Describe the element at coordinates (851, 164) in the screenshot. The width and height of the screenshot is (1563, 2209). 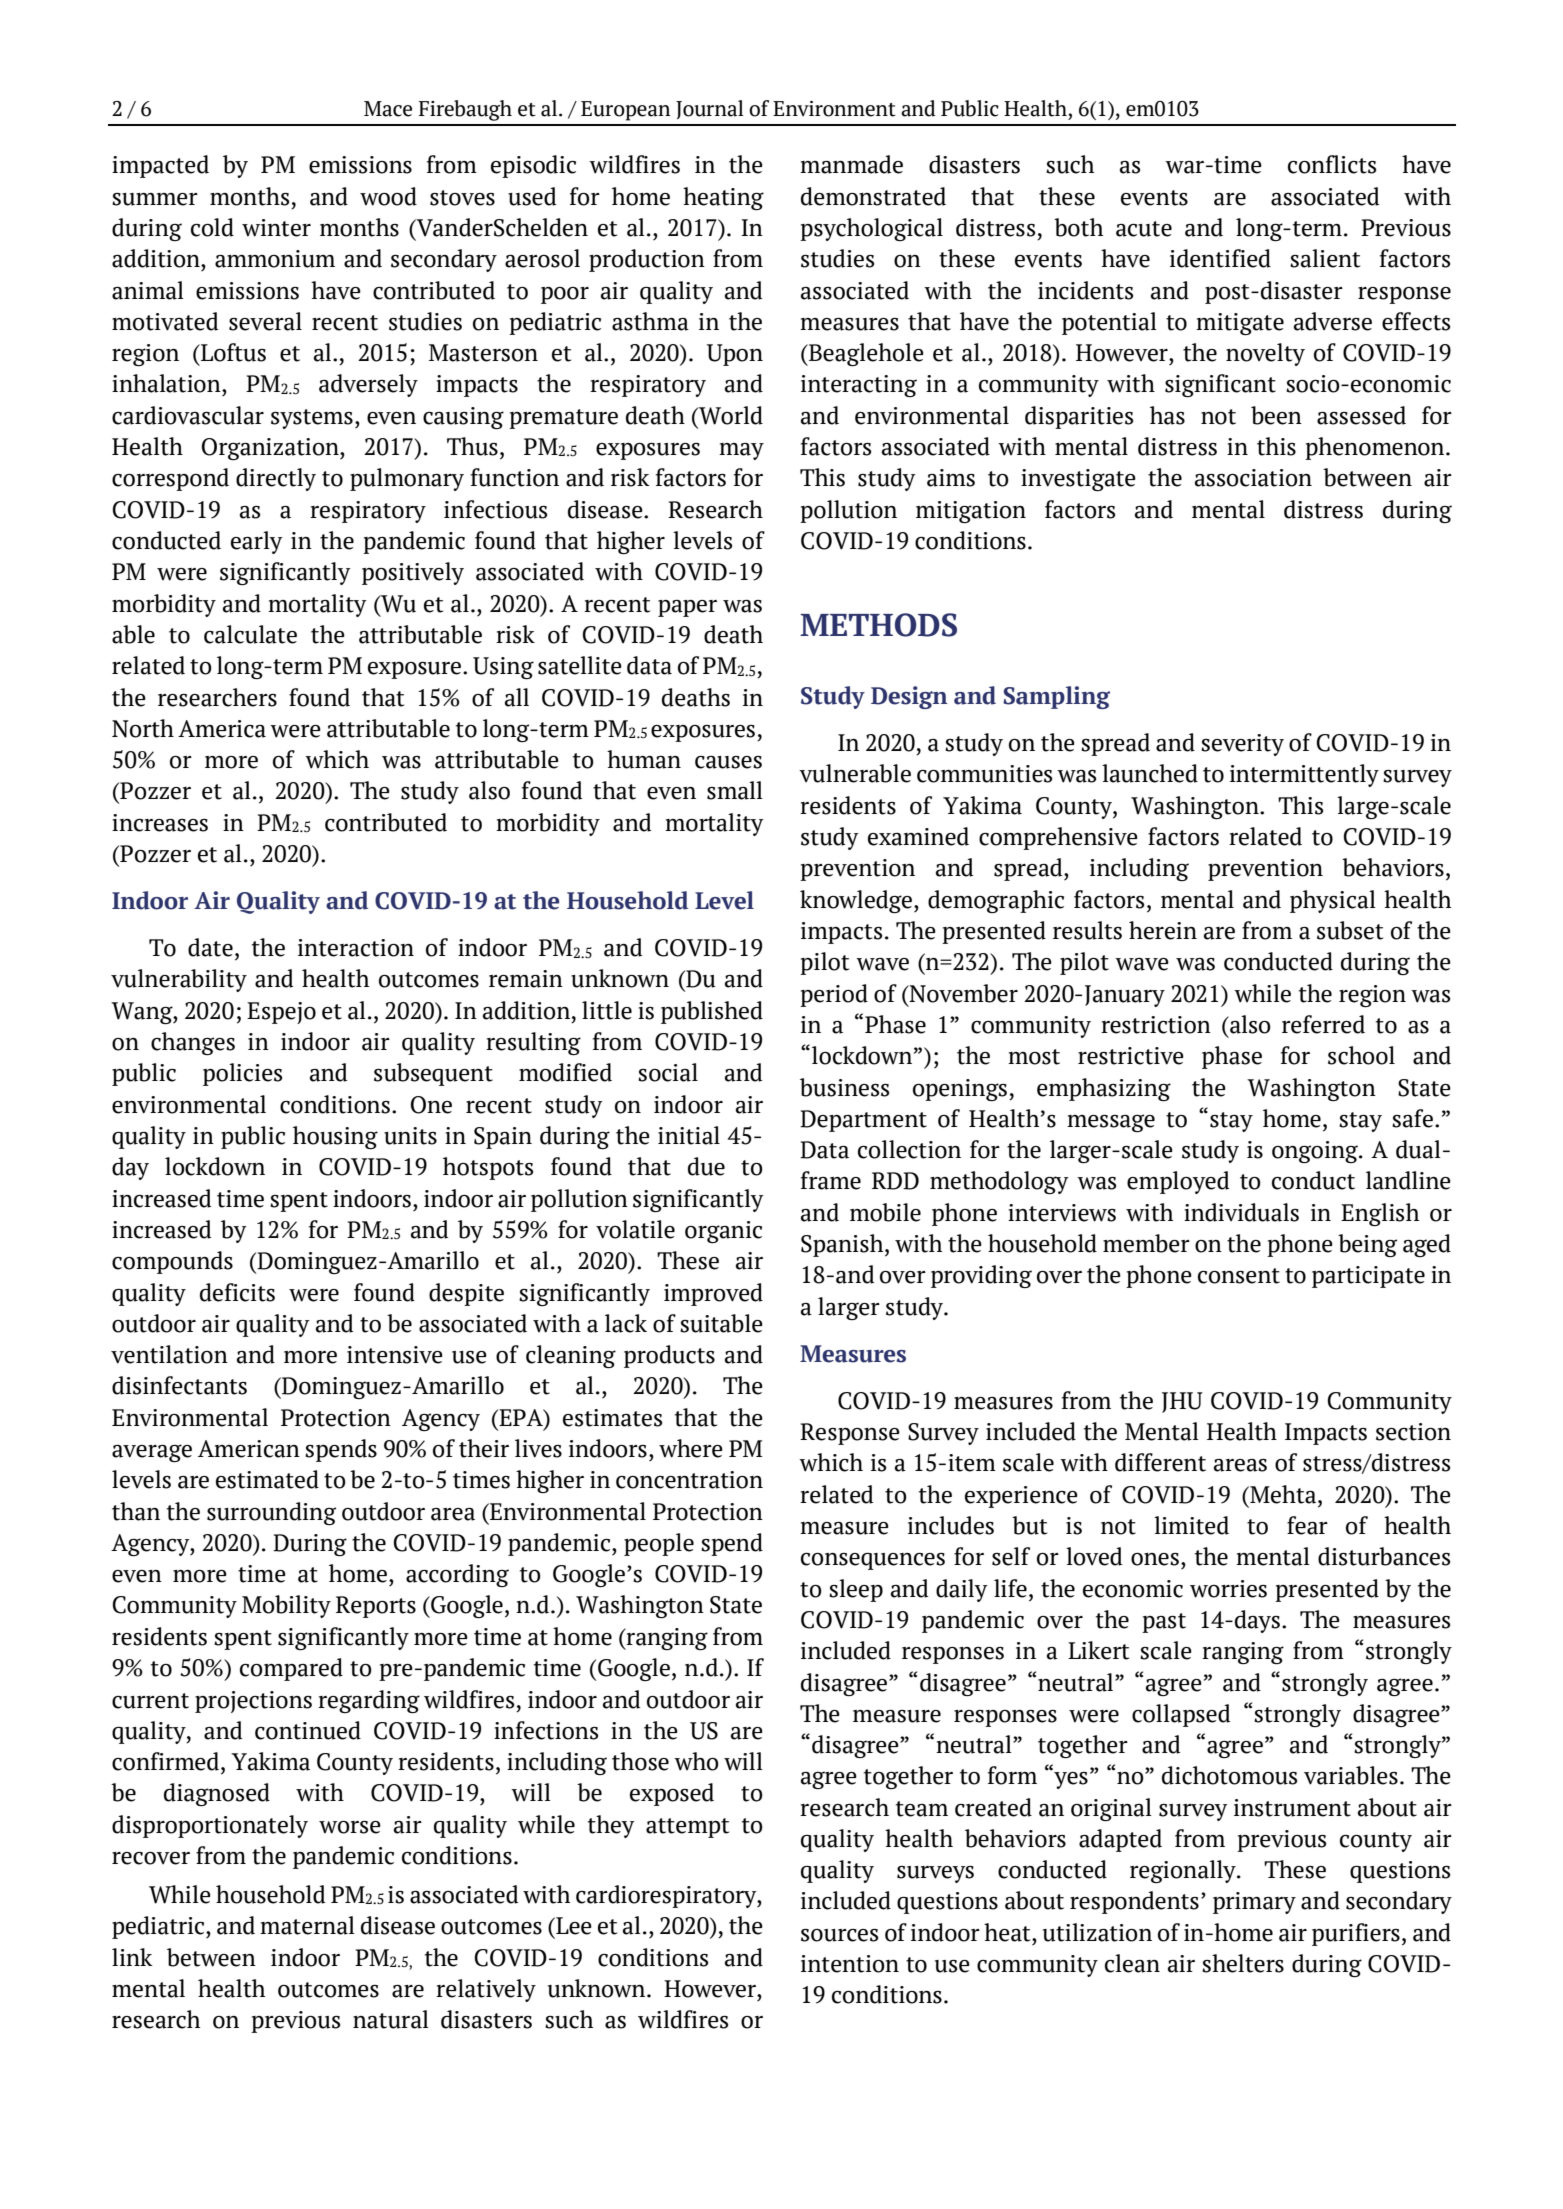
I see `manmade` at that location.
